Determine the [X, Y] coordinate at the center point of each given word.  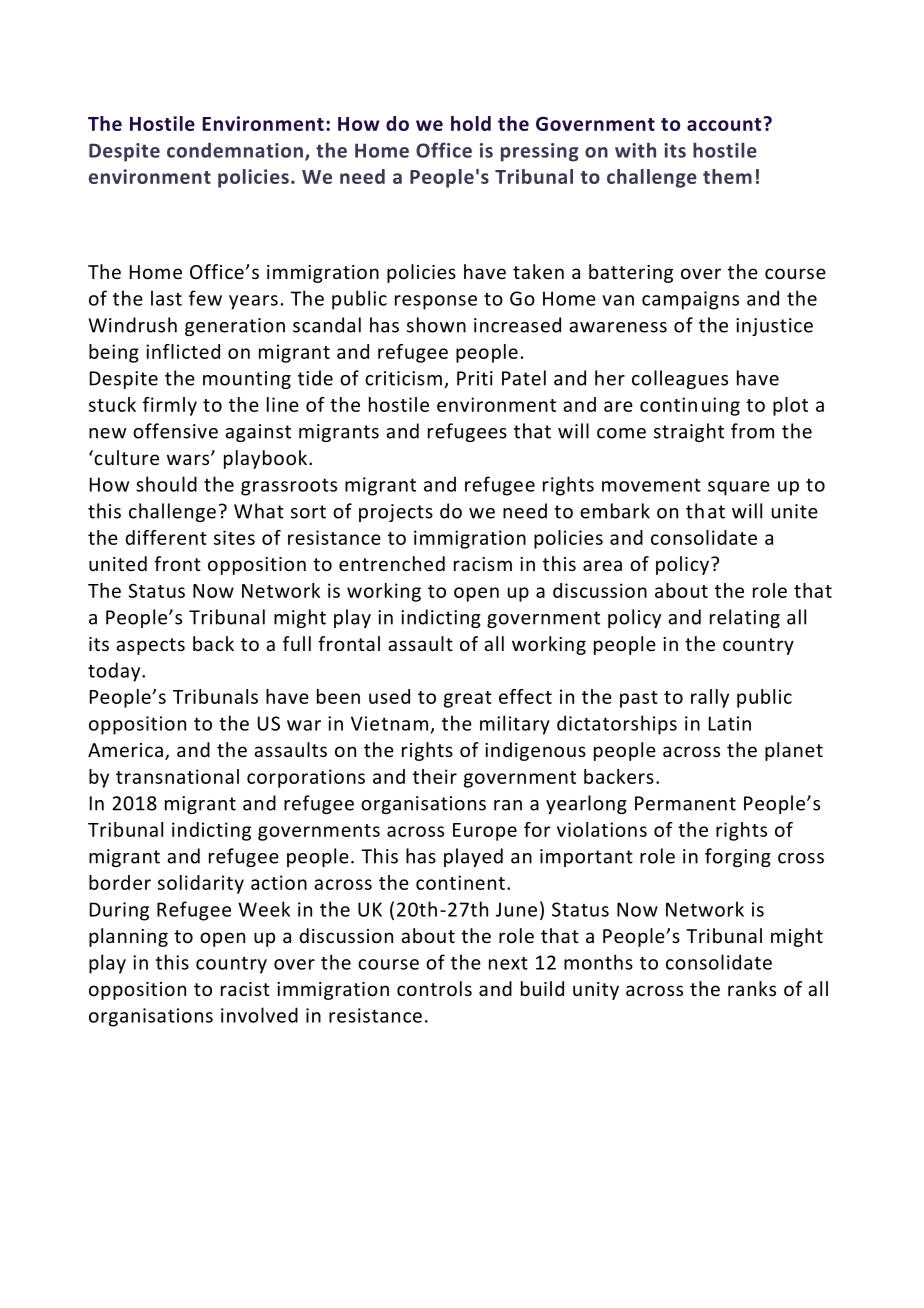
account [725, 124]
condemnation [235, 150]
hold [471, 123]
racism [483, 564]
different [166, 537]
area [602, 565]
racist [245, 989]
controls [434, 988]
